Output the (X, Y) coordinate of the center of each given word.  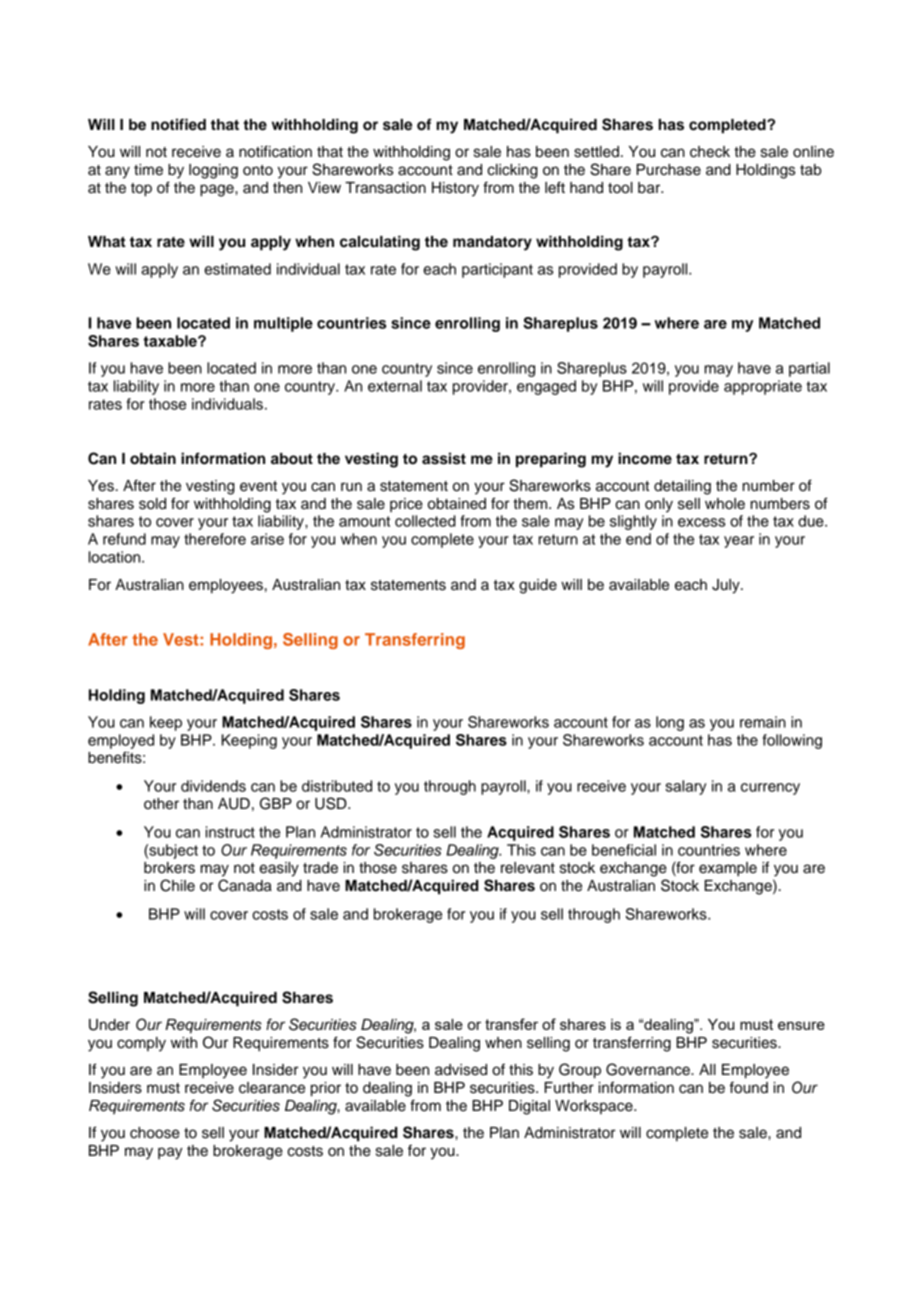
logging (213, 171)
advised (461, 1070)
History (455, 189)
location (116, 557)
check (710, 152)
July (727, 586)
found (749, 1087)
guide (538, 586)
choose (155, 1133)
